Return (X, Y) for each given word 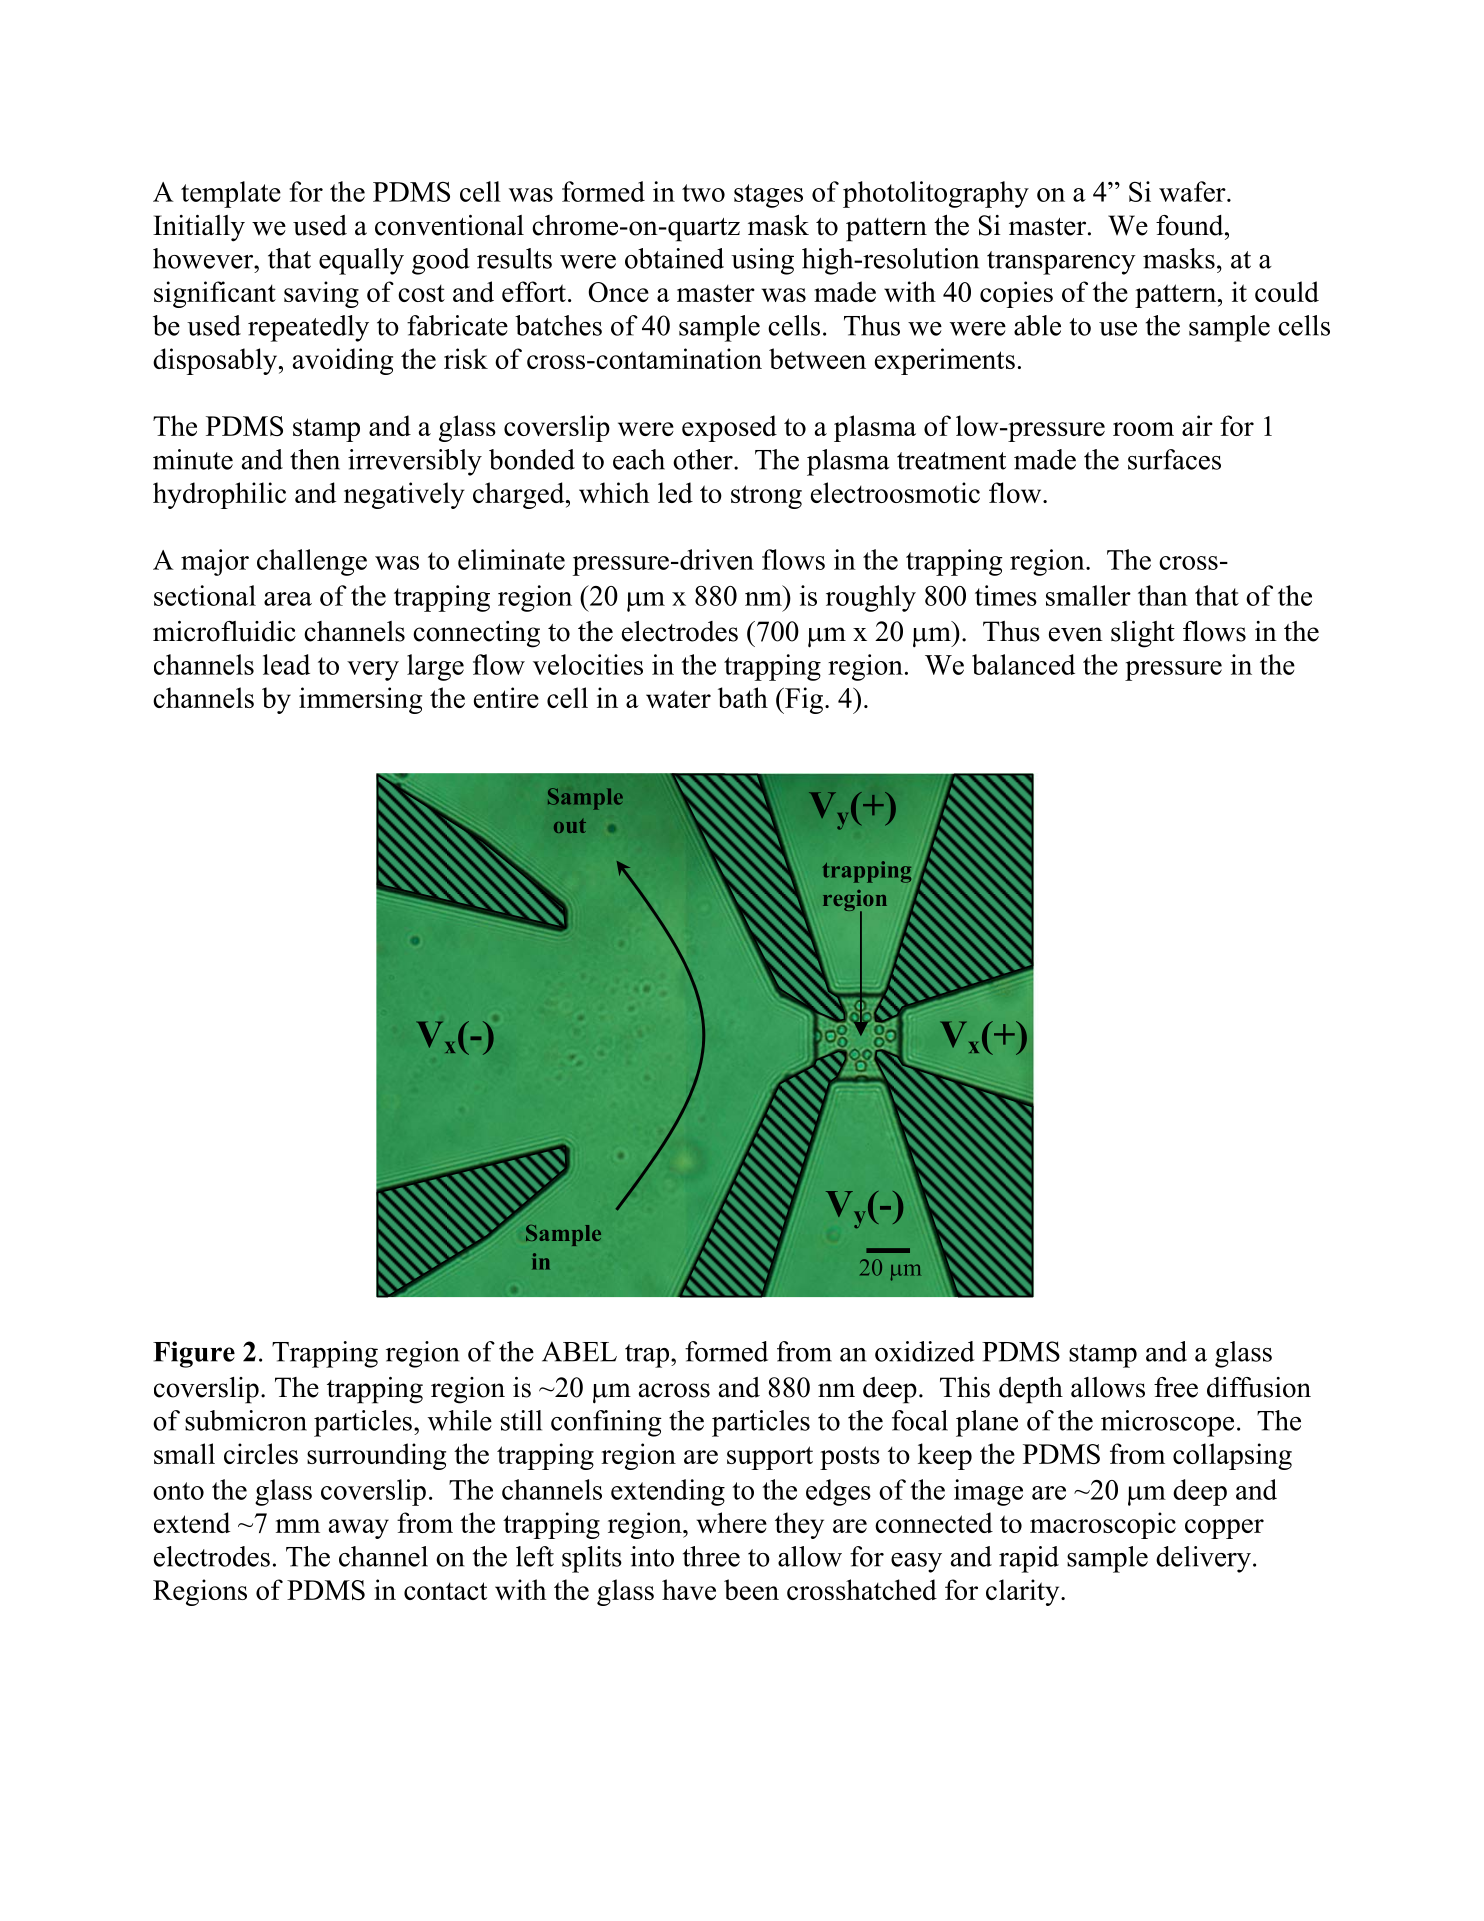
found (1191, 225)
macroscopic (1103, 1525)
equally (361, 261)
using (762, 261)
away (359, 1529)
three (711, 1556)
